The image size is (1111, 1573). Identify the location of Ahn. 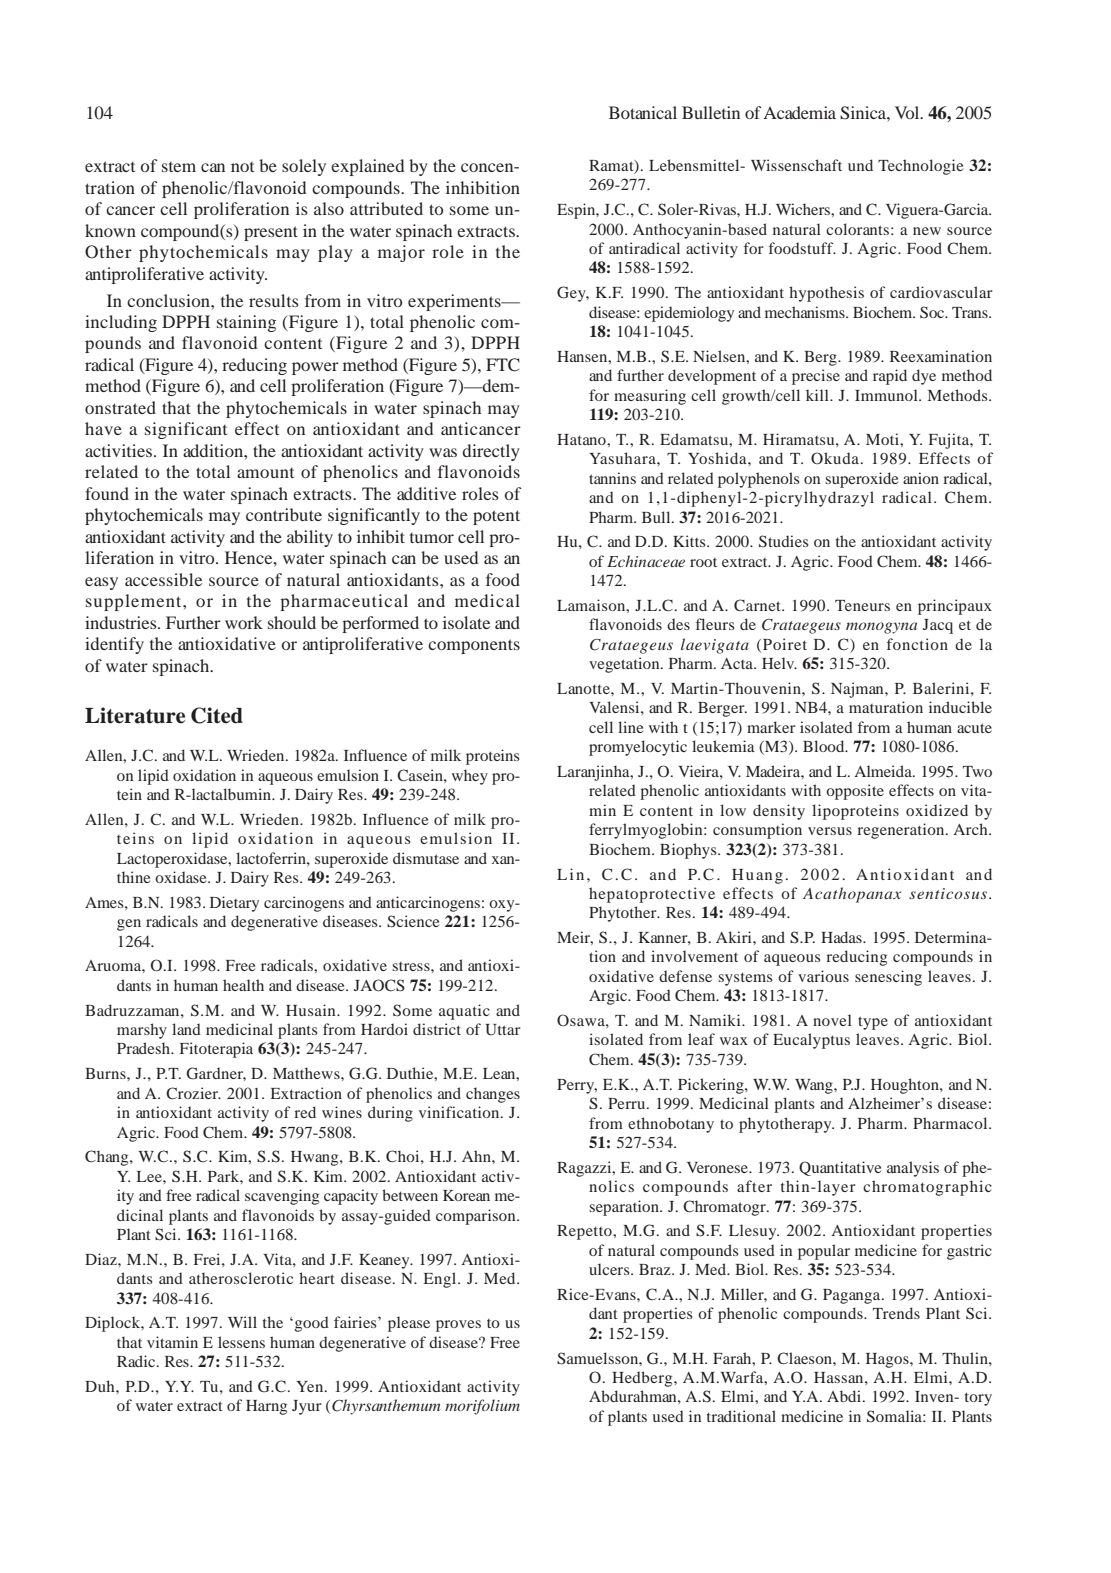
(477, 1156).
